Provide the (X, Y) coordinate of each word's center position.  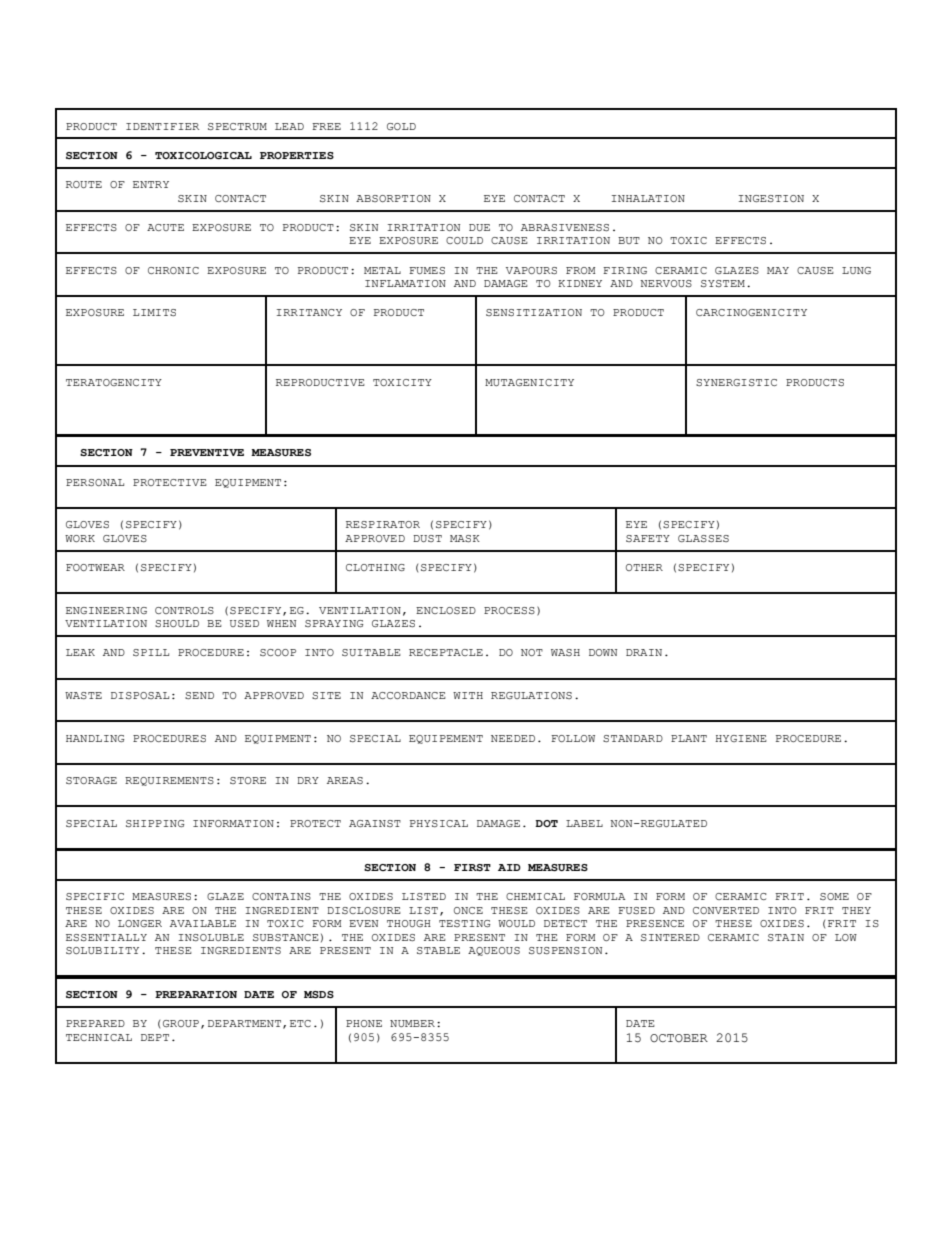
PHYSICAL (439, 823)
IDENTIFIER (162, 126)
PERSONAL (95, 482)
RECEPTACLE (446, 652)
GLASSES (703, 538)
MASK (465, 538)
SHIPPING (155, 823)
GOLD (401, 126)
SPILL (151, 652)
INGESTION (771, 198)
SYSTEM (723, 283)
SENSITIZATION (534, 312)
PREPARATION (196, 994)
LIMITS (154, 312)
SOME (834, 896)
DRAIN (644, 652)
